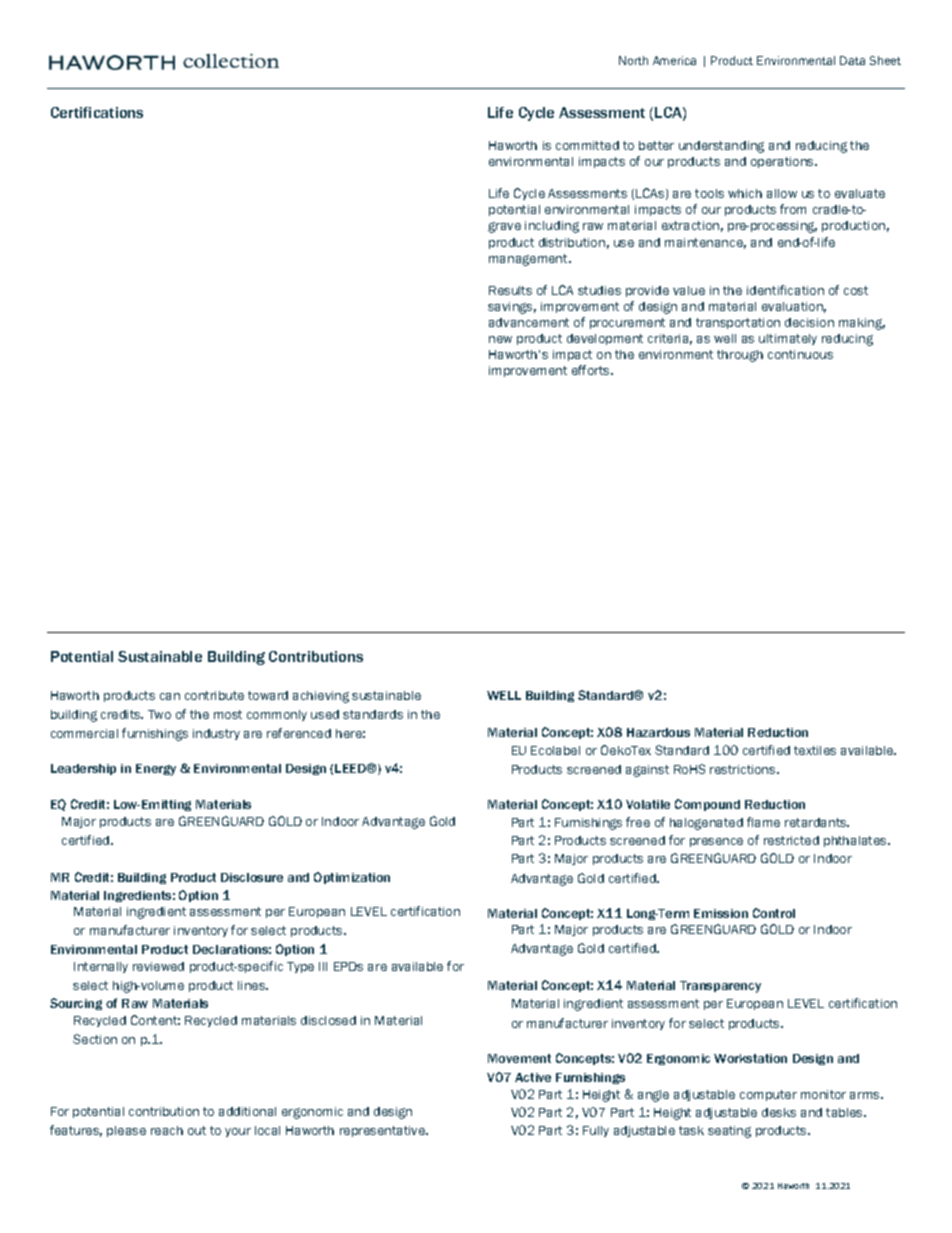 This screenshot has height=1233, width=952. I want to click on North, so click(633, 60).
